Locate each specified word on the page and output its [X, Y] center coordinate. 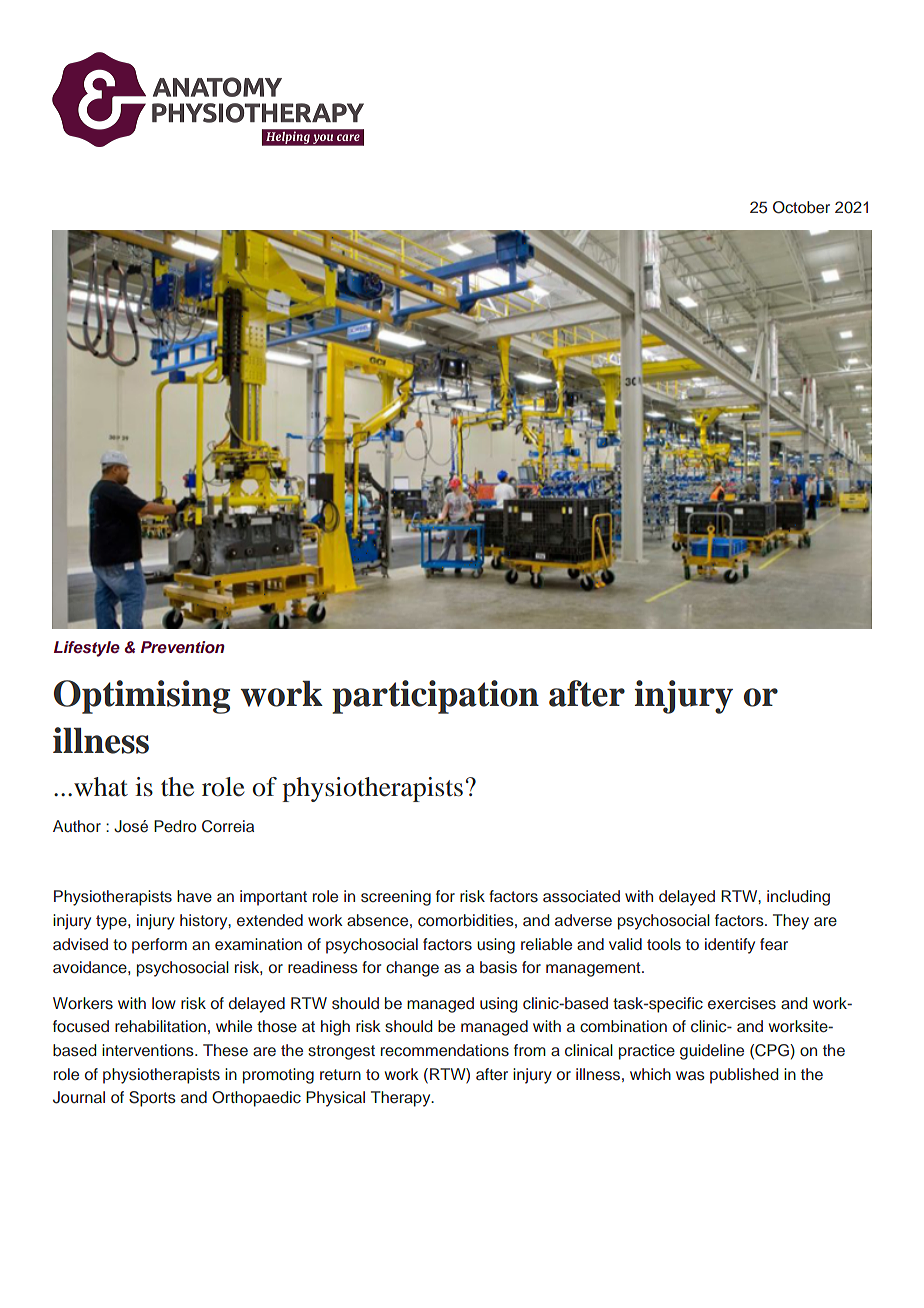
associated [581, 896]
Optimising [142, 697]
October [801, 207]
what [101, 787]
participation [435, 697]
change [412, 969]
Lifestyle [87, 649]
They [791, 922]
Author [77, 826]
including [798, 898]
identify [730, 946]
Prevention [183, 647]
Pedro [175, 826]
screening [396, 898]
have [194, 896]
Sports [152, 1099]
